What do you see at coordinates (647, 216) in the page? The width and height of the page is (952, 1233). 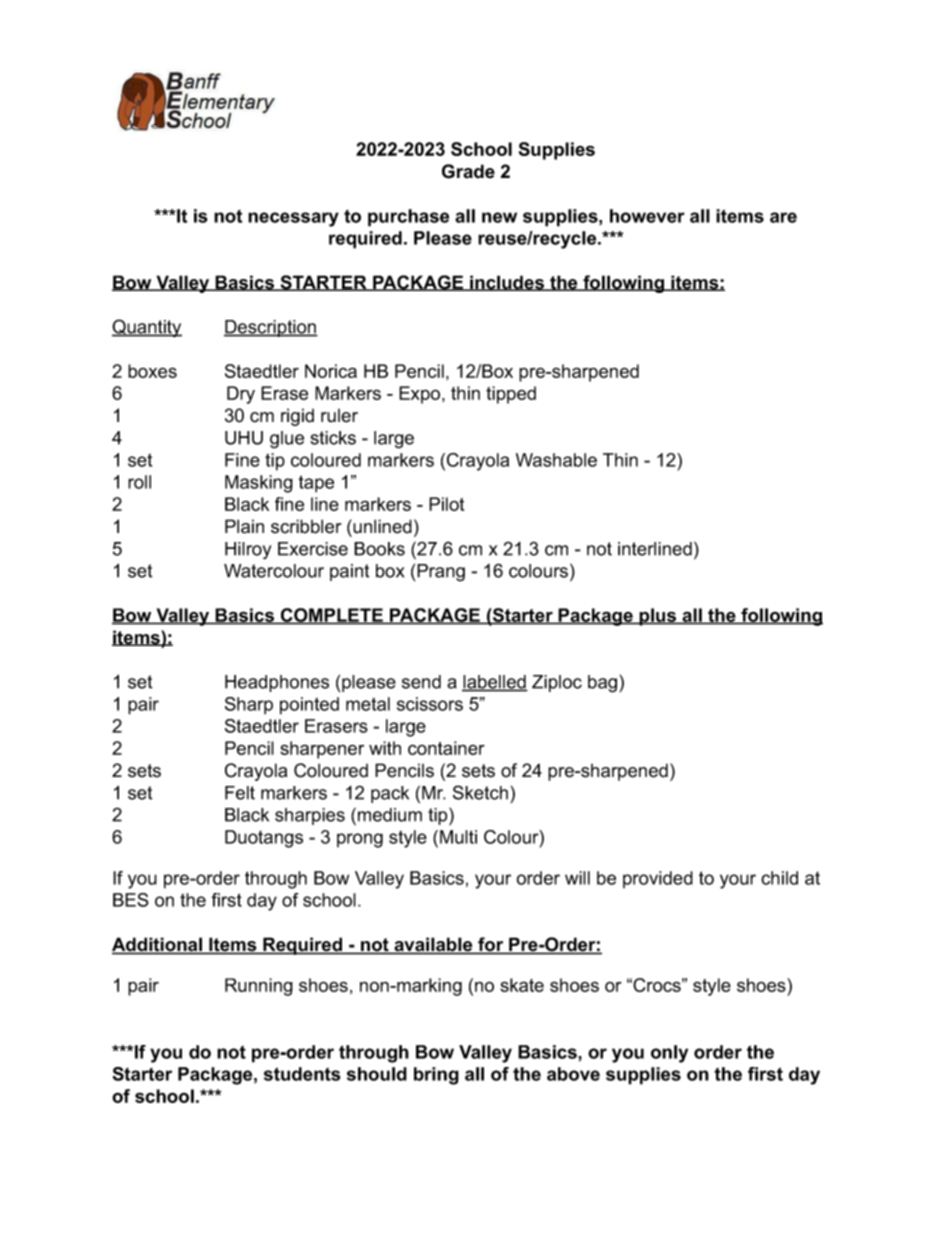 I see `however` at bounding box center [647, 216].
